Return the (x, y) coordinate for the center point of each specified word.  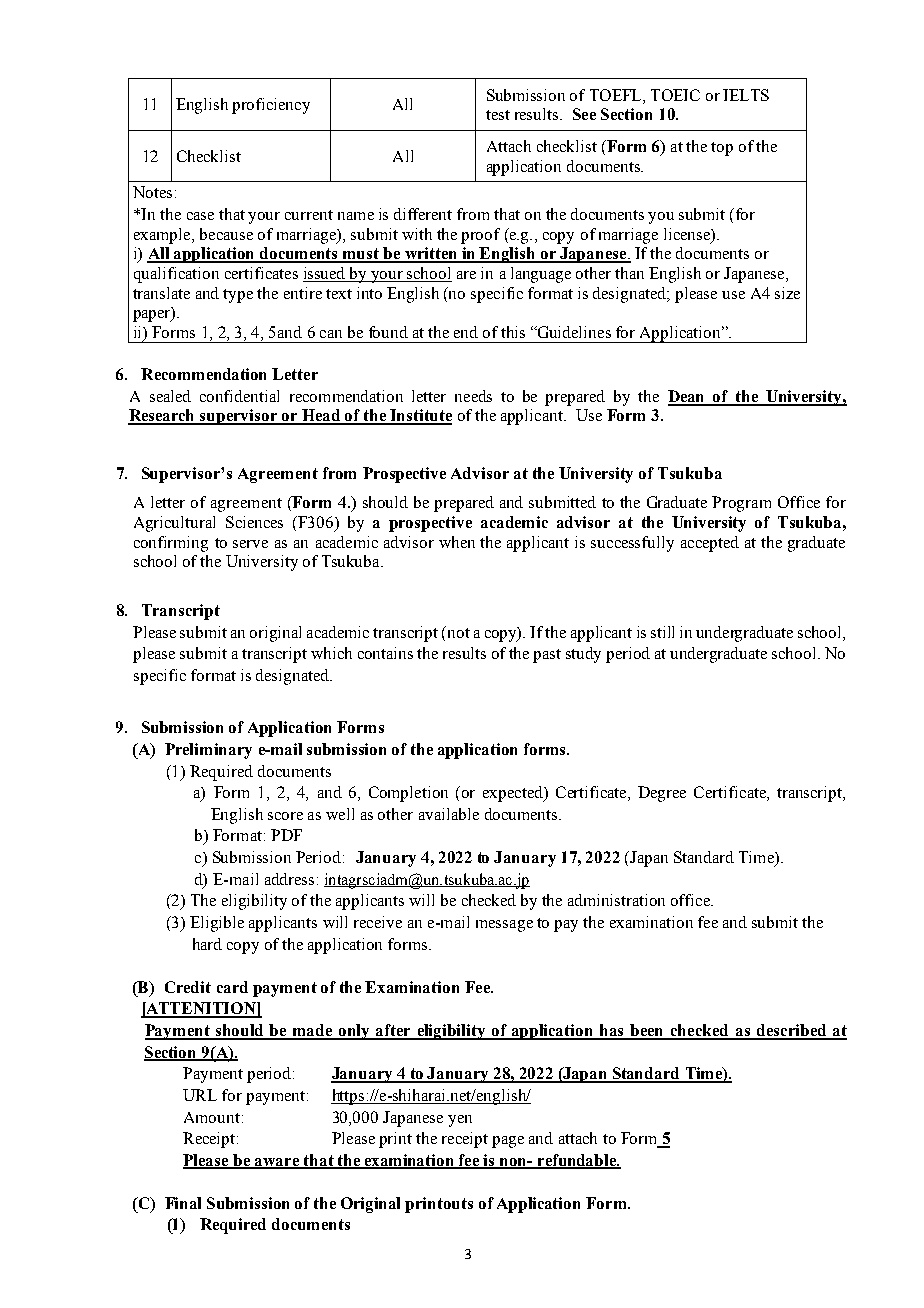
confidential (239, 396)
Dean (687, 397)
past (547, 656)
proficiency (271, 106)
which (331, 653)
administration (616, 900)
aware (277, 1163)
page (508, 1142)
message (504, 926)
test (498, 115)
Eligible (217, 924)
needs (473, 396)
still (662, 632)
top (722, 149)
